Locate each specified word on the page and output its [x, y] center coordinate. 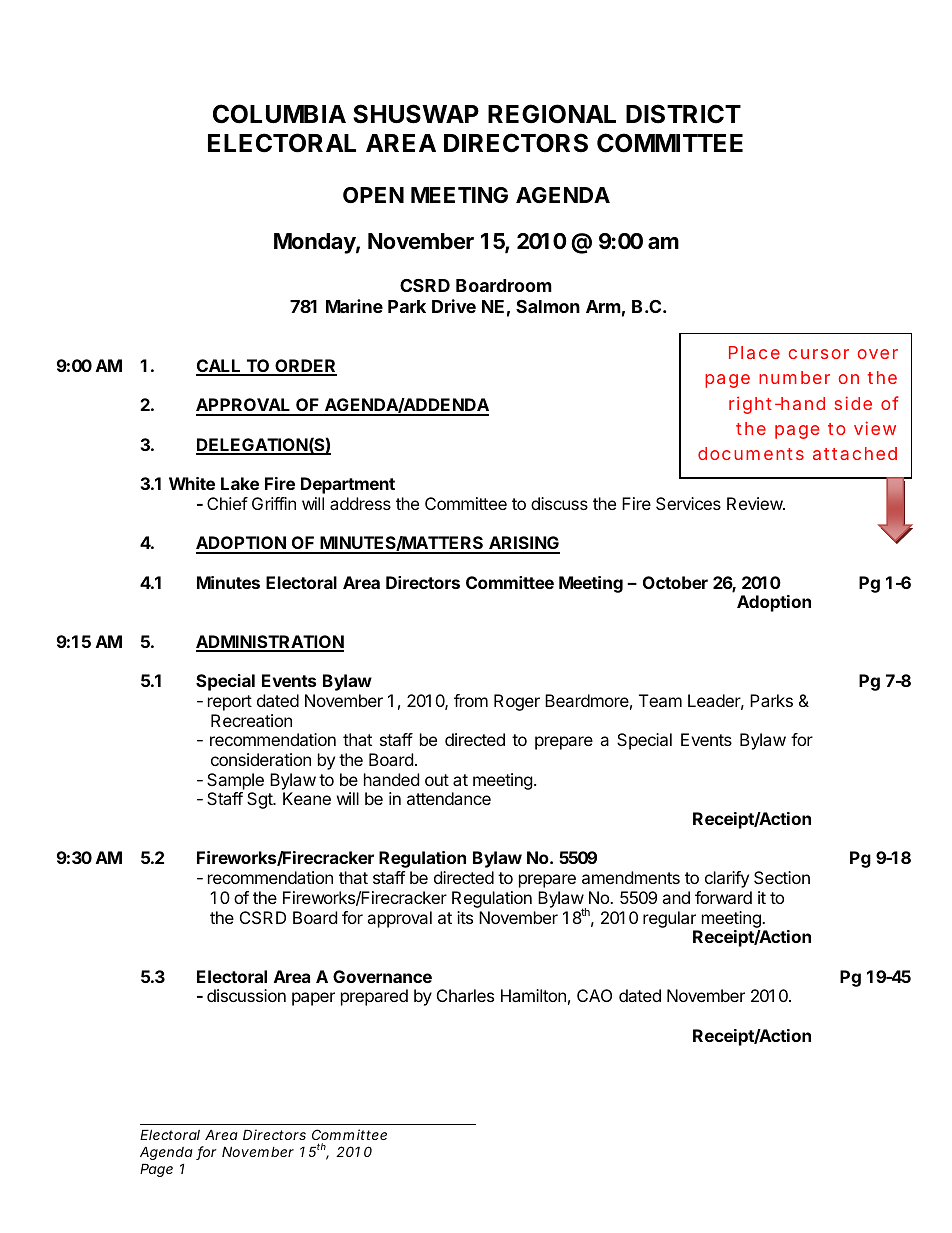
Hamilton [533, 995]
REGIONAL [552, 114]
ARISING [523, 544]
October [675, 582]
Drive [454, 306]
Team [660, 700]
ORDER [305, 367]
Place [754, 352]
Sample [235, 781]
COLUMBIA [279, 114]
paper [313, 999]
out [437, 780]
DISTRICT [683, 114]
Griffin [274, 503]
